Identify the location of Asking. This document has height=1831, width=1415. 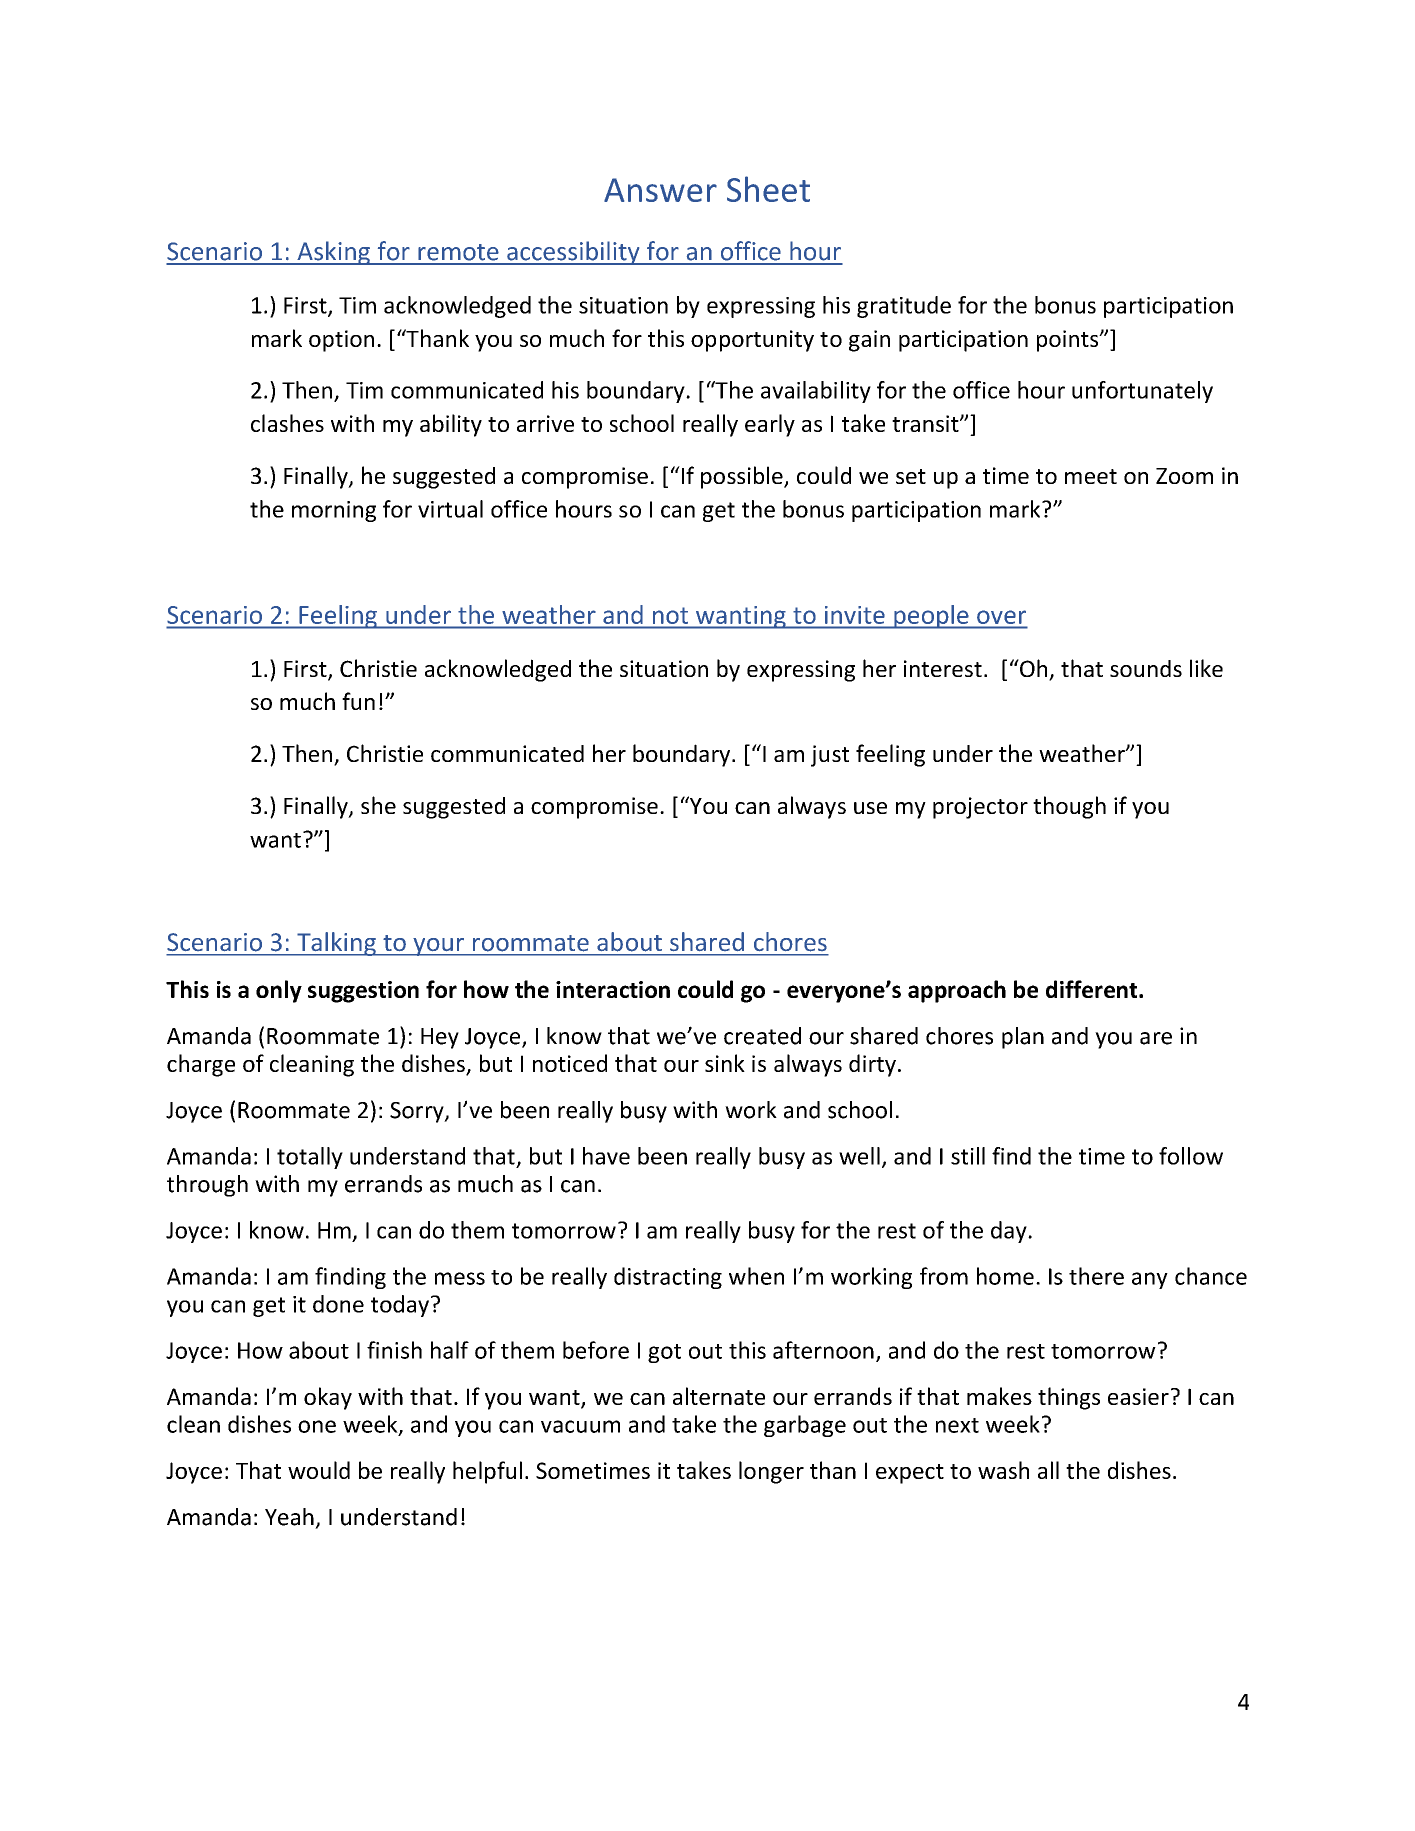
(333, 253).
